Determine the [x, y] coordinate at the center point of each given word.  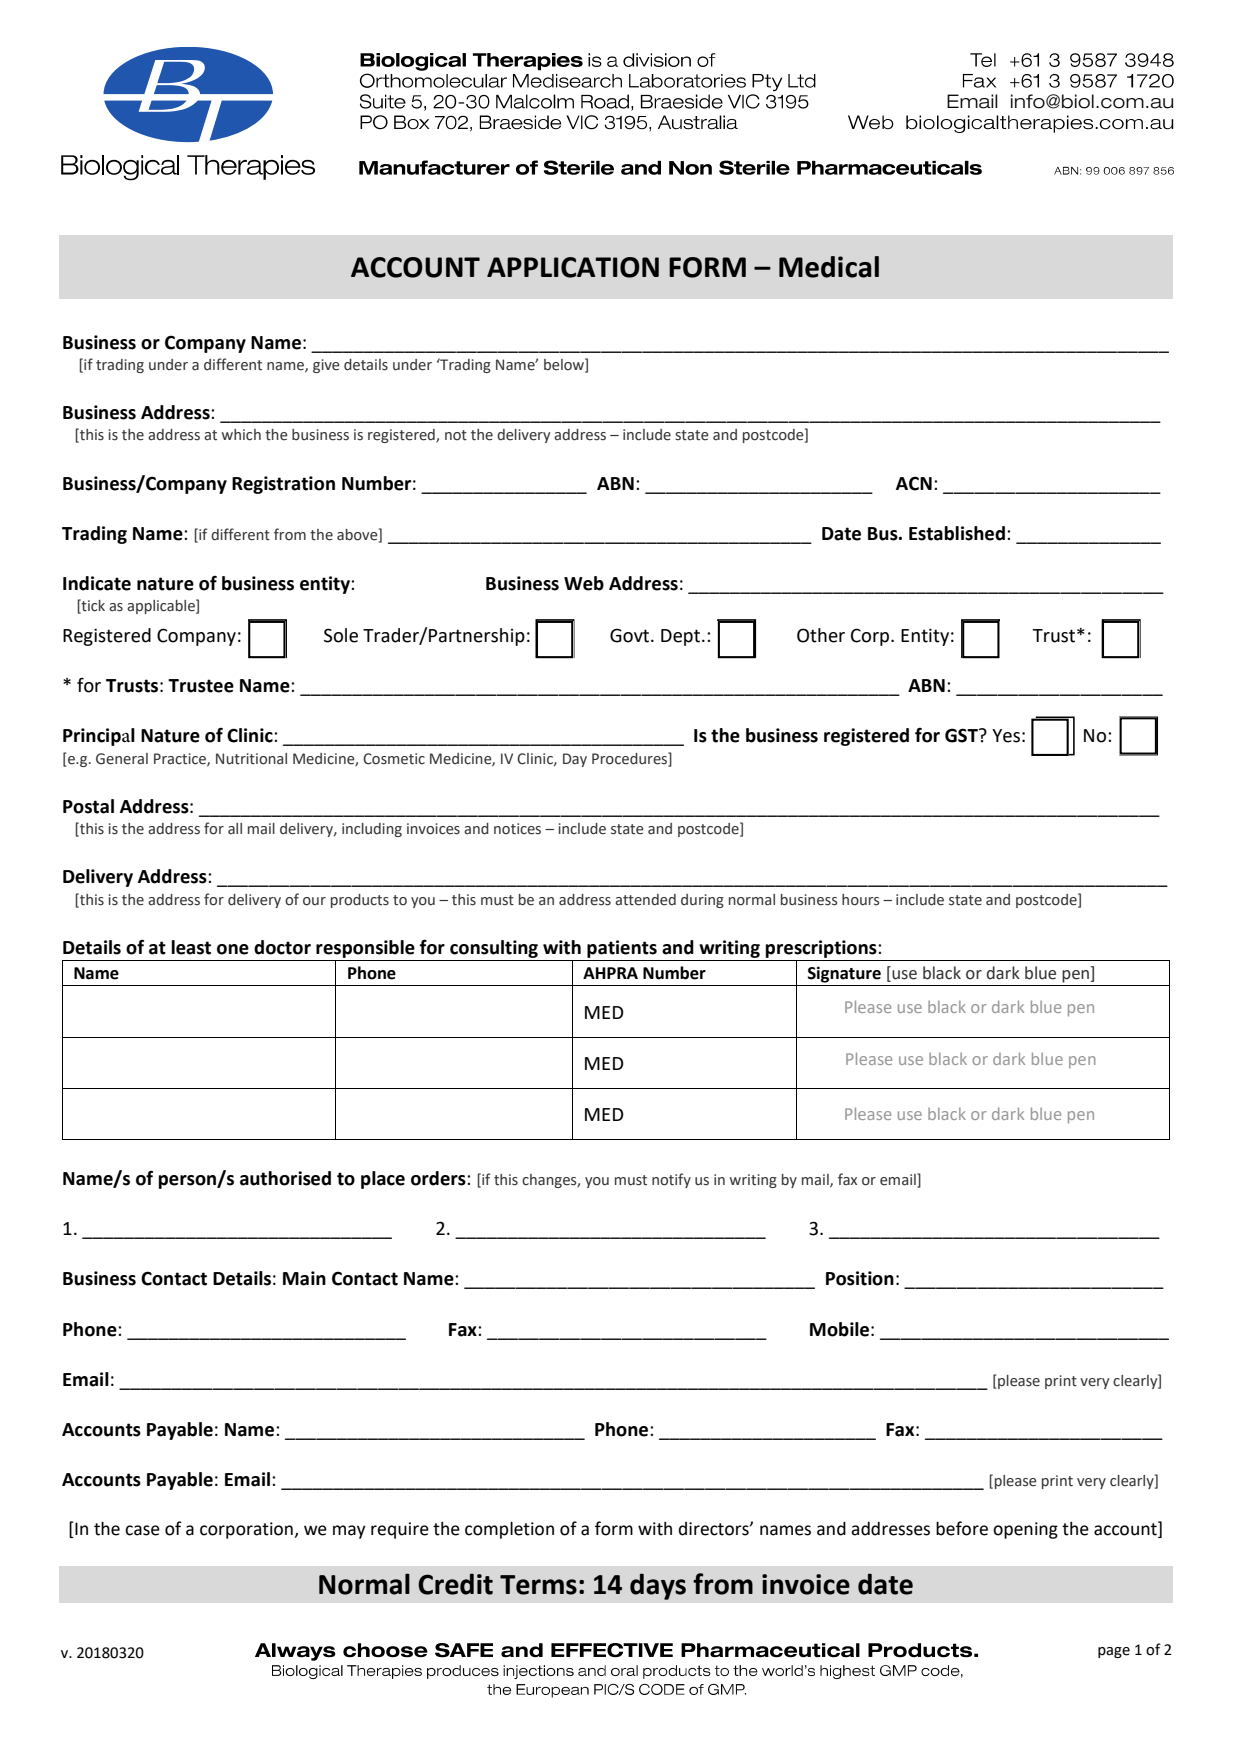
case [142, 1530]
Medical [829, 267]
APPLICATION [573, 267]
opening [1025, 1530]
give [326, 366]
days [658, 1586]
